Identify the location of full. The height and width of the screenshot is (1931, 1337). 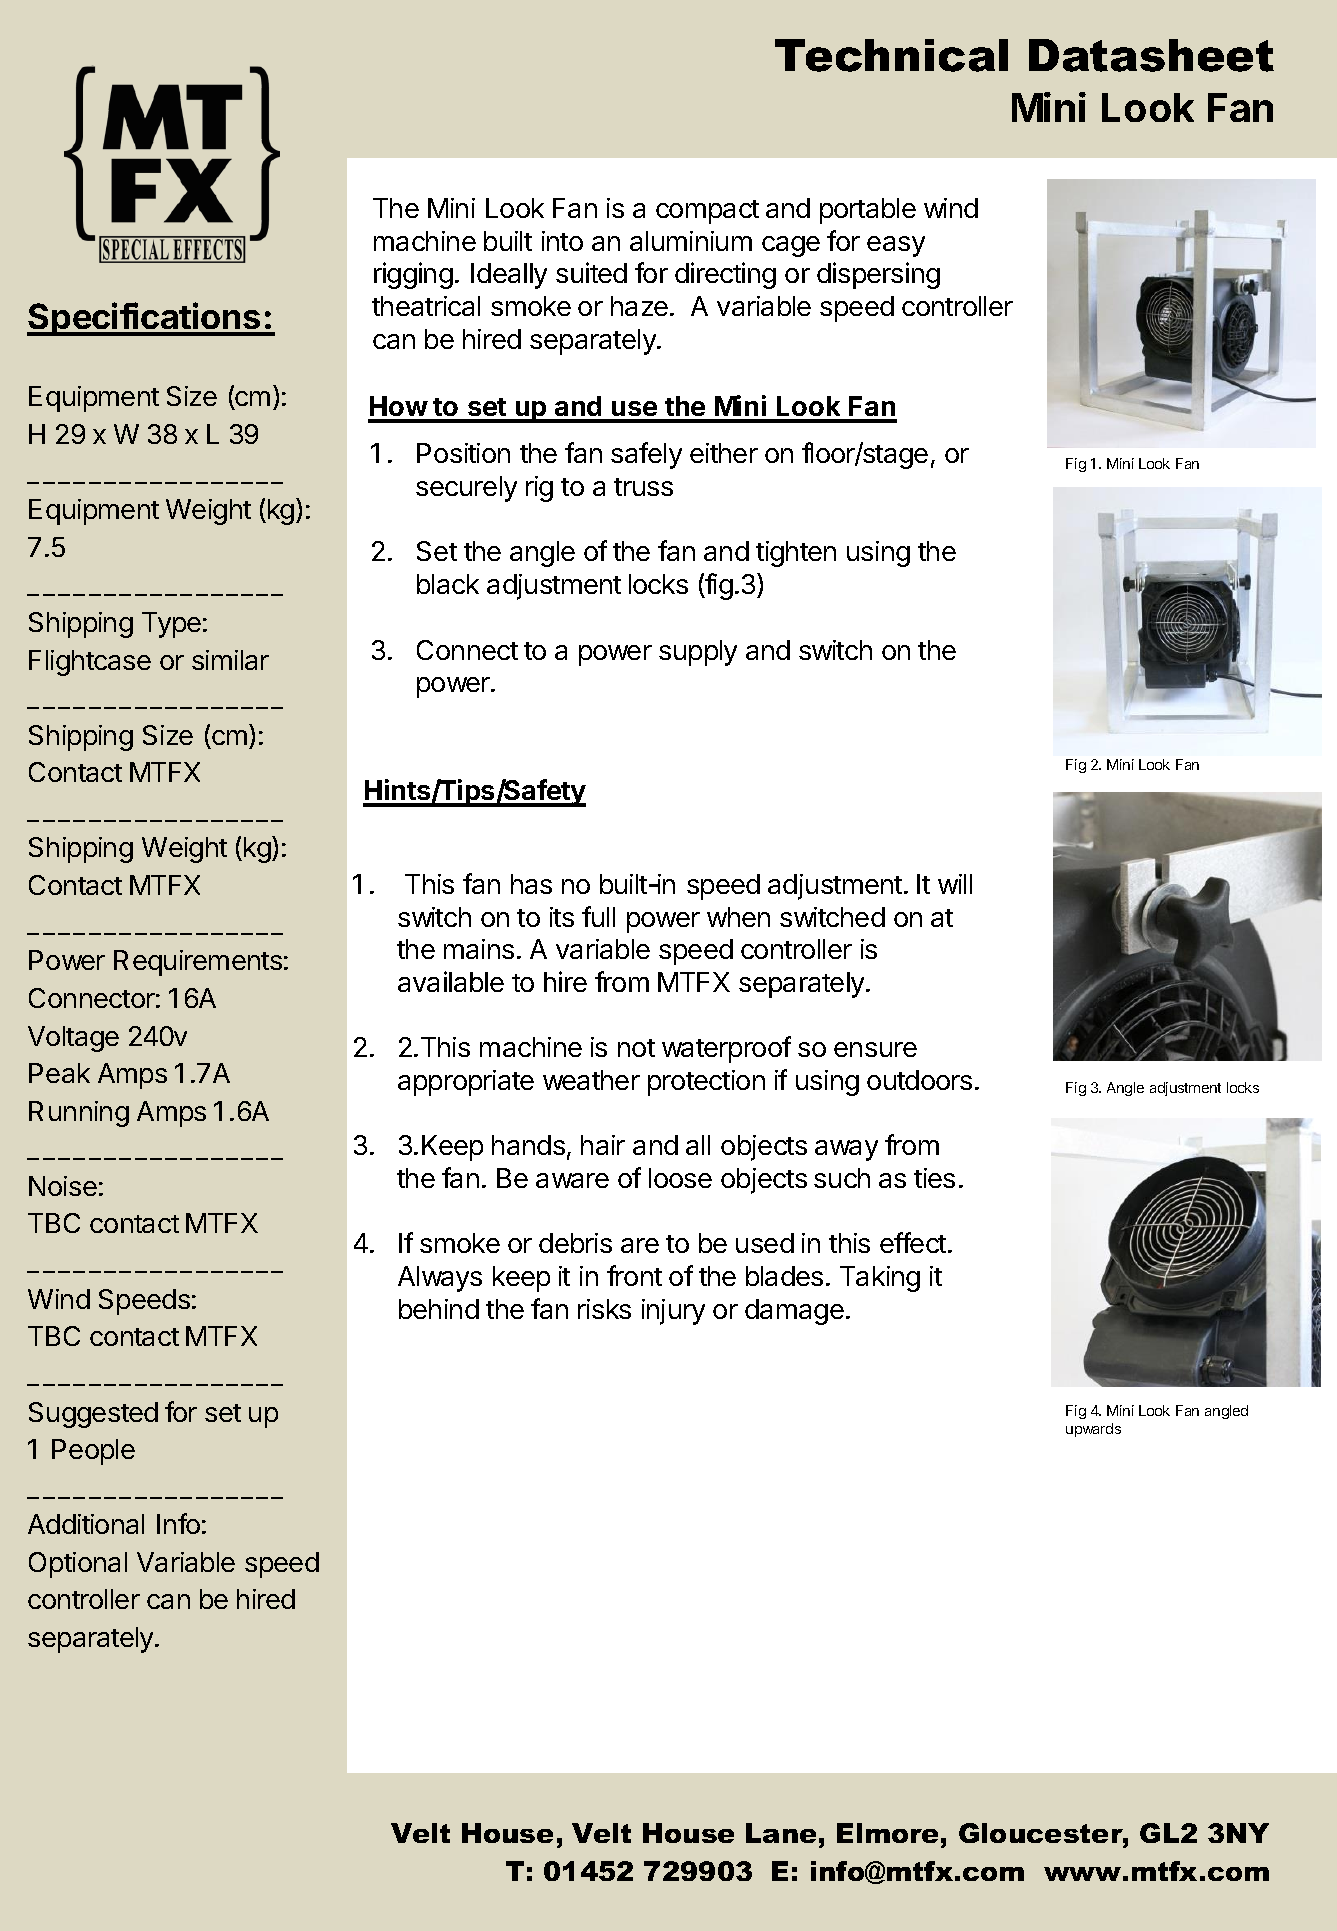
(598, 916).
